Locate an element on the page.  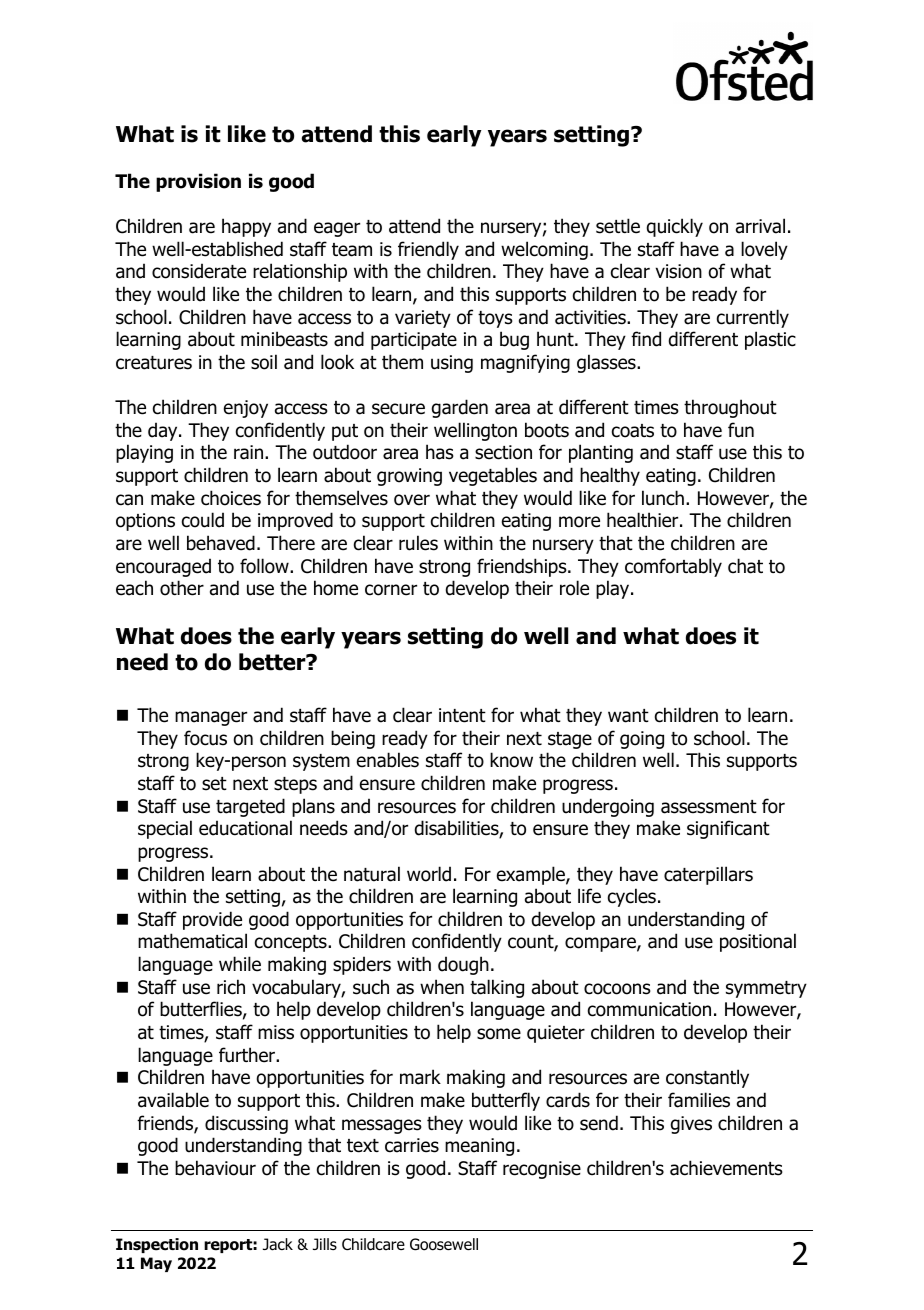
friendly is located at coordinates (428, 250).
